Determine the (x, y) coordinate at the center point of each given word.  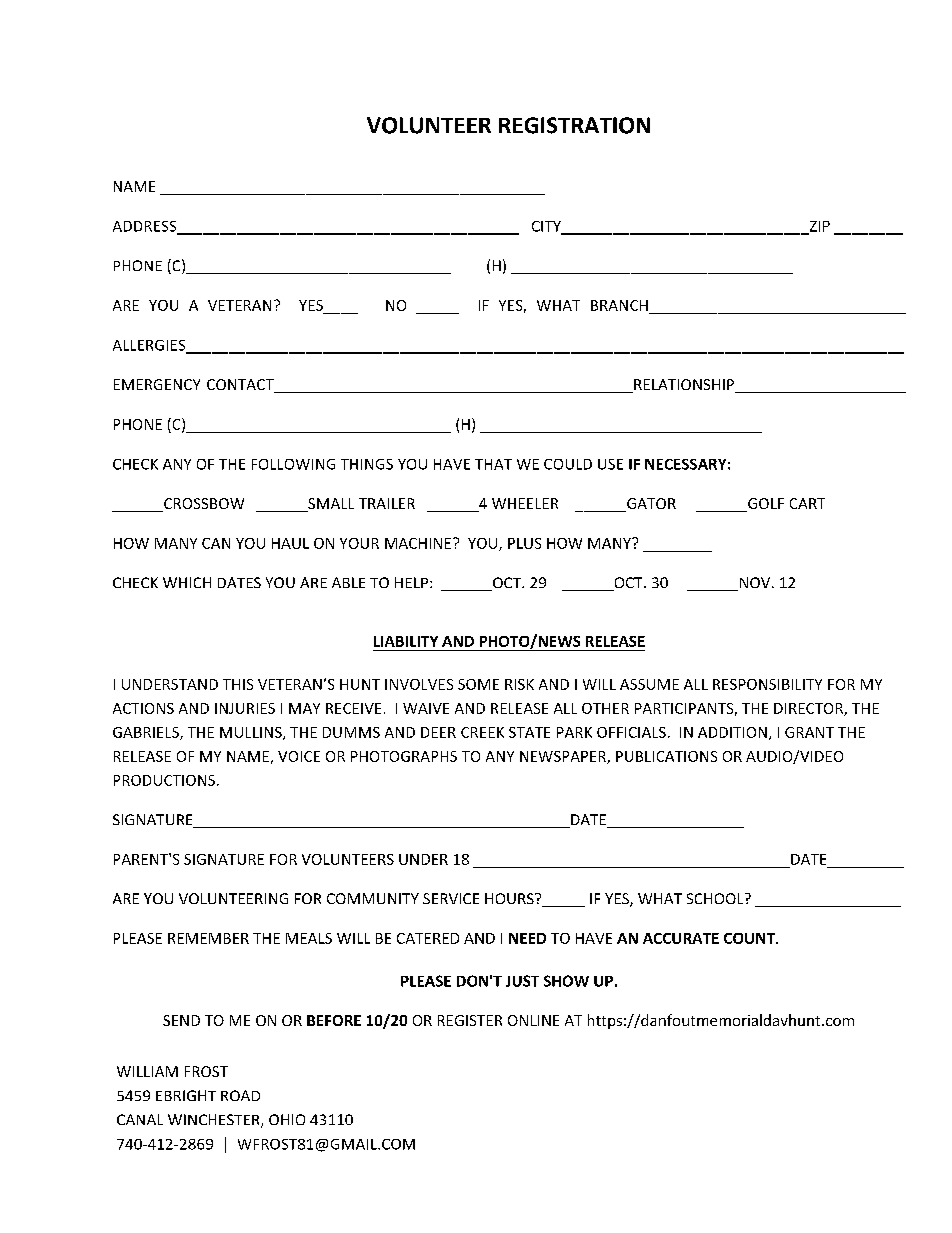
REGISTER (470, 1020)
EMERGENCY (157, 384)
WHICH (187, 582)
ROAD (240, 1095)
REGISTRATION (574, 125)
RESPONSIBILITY (767, 684)
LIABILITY (406, 641)
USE (610, 464)
